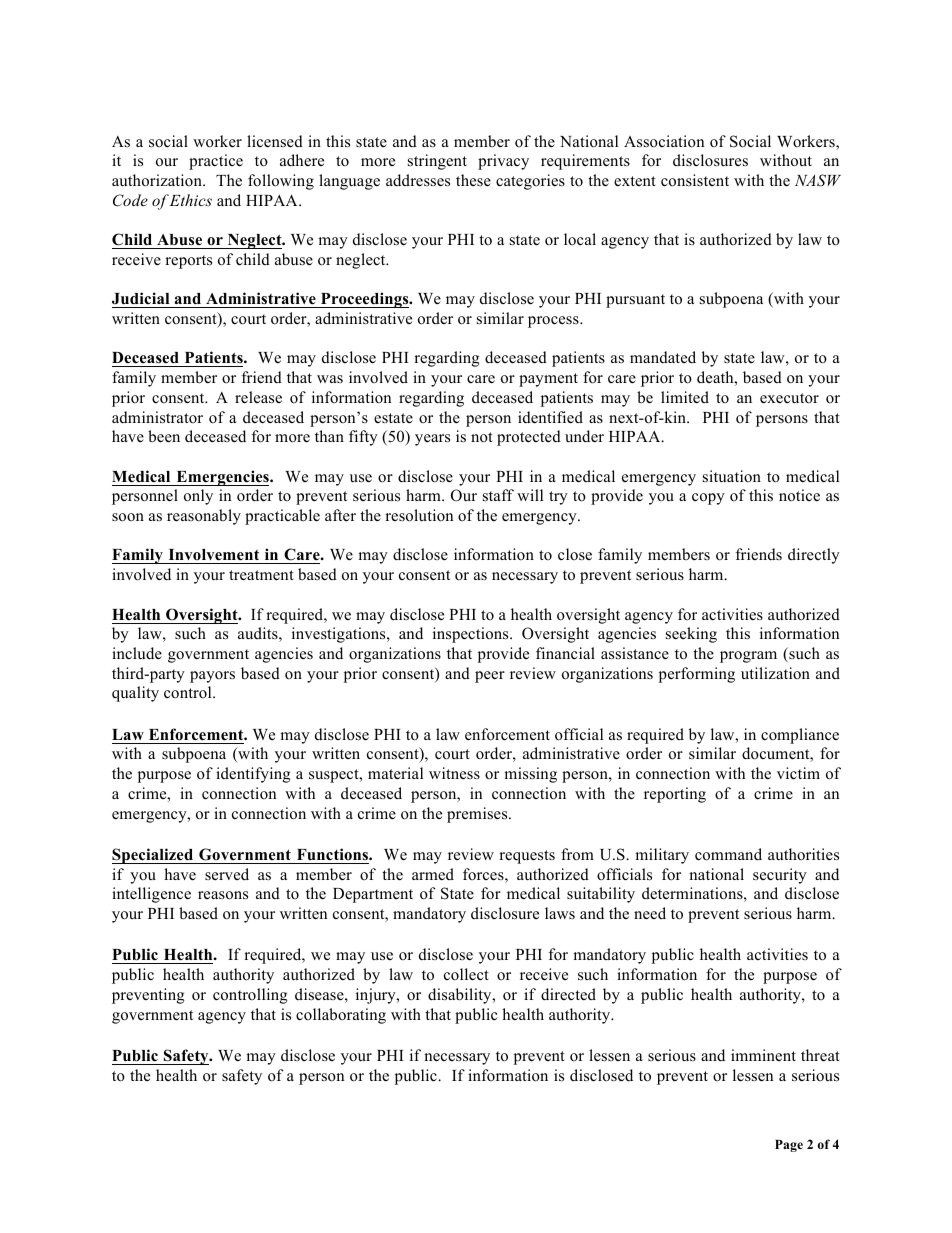 Image resolution: width=952 pixels, height=1233 pixels. I want to click on practice, so click(216, 162).
